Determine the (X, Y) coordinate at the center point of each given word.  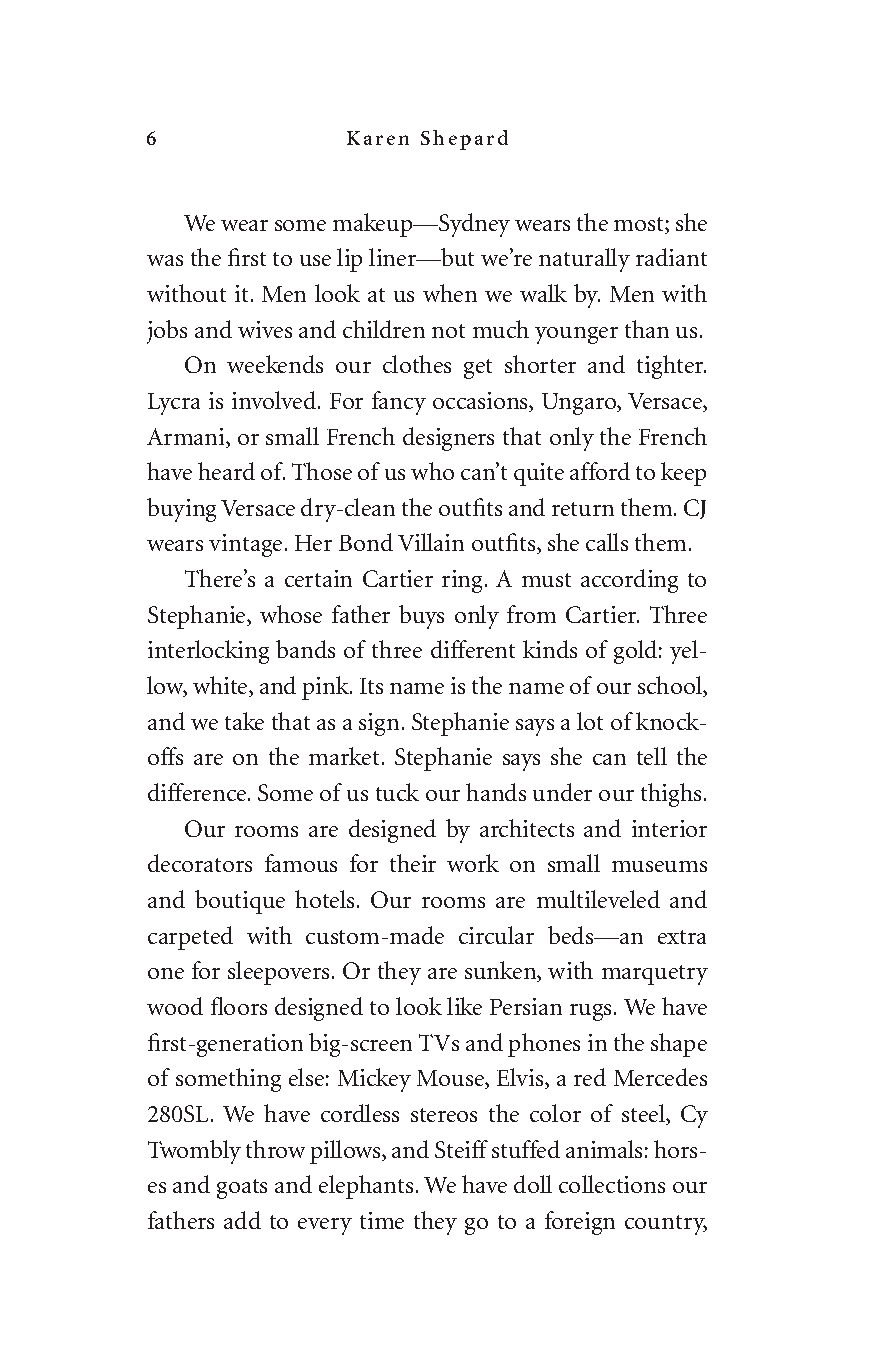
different (473, 649)
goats (242, 1189)
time (382, 1220)
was (165, 260)
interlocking (208, 652)
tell (652, 756)
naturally (584, 260)
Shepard (464, 140)
